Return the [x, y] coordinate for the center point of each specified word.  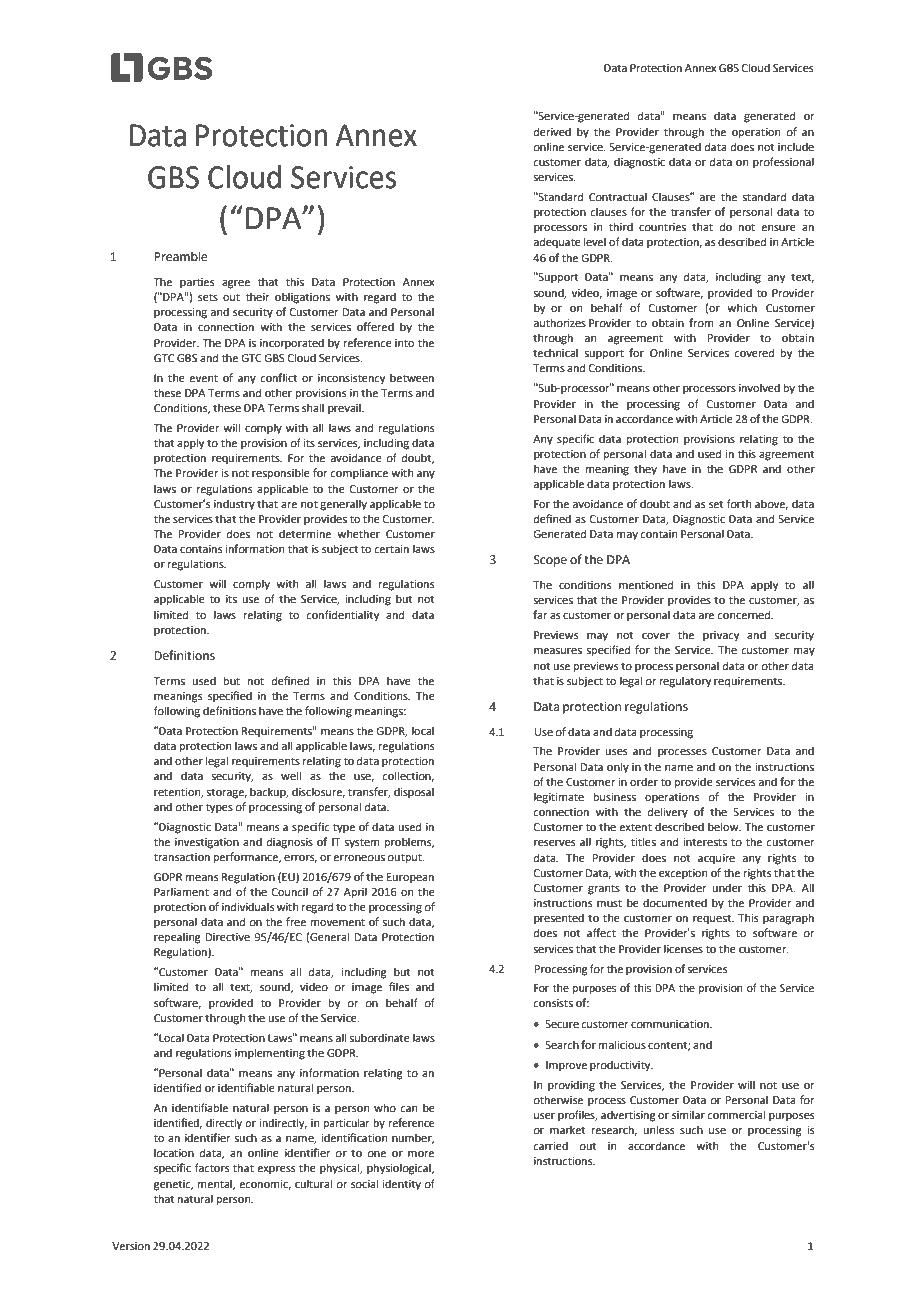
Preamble [181, 256]
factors [212, 1167]
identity [401, 1185]
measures [558, 651]
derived [552, 131]
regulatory [685, 682]
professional [783, 163]
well [291, 775]
